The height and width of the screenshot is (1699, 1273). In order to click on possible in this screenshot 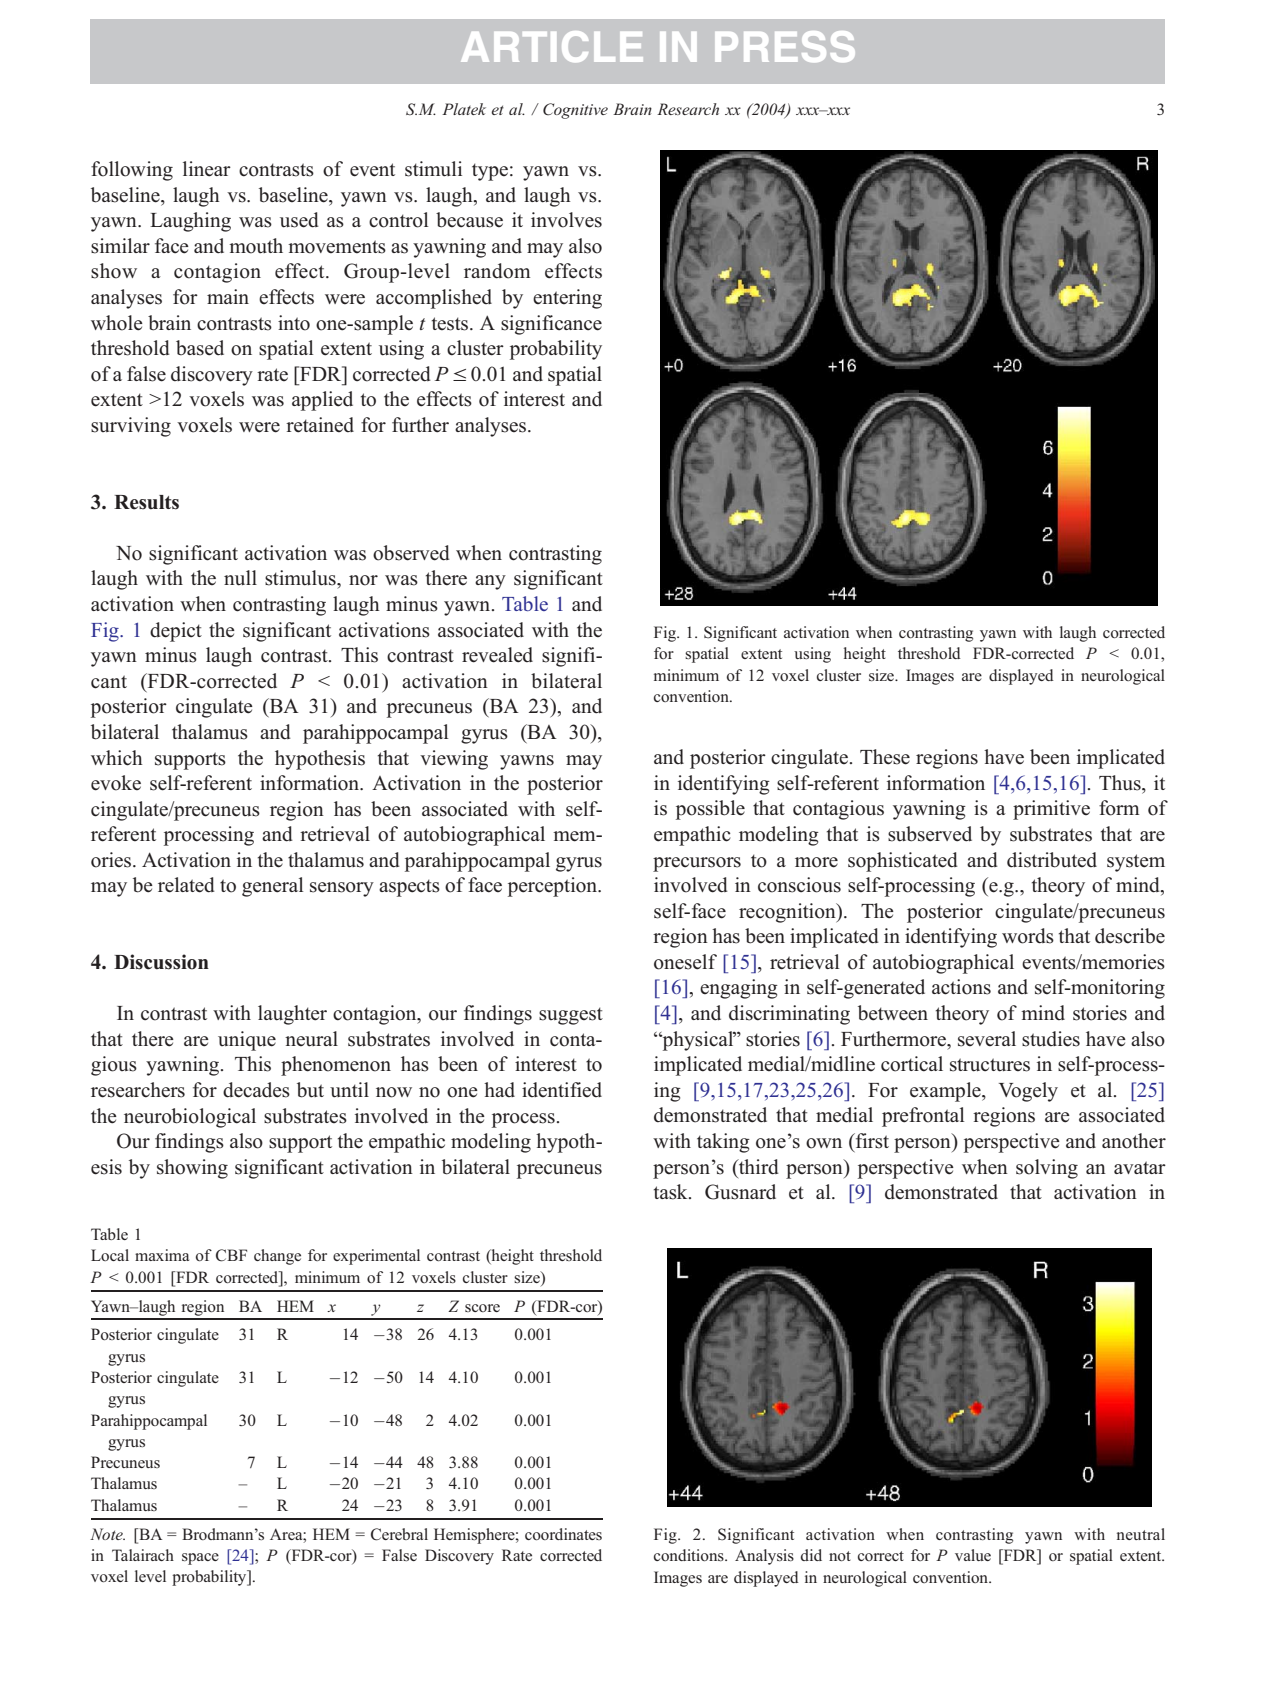, I will do `click(710, 810)`.
